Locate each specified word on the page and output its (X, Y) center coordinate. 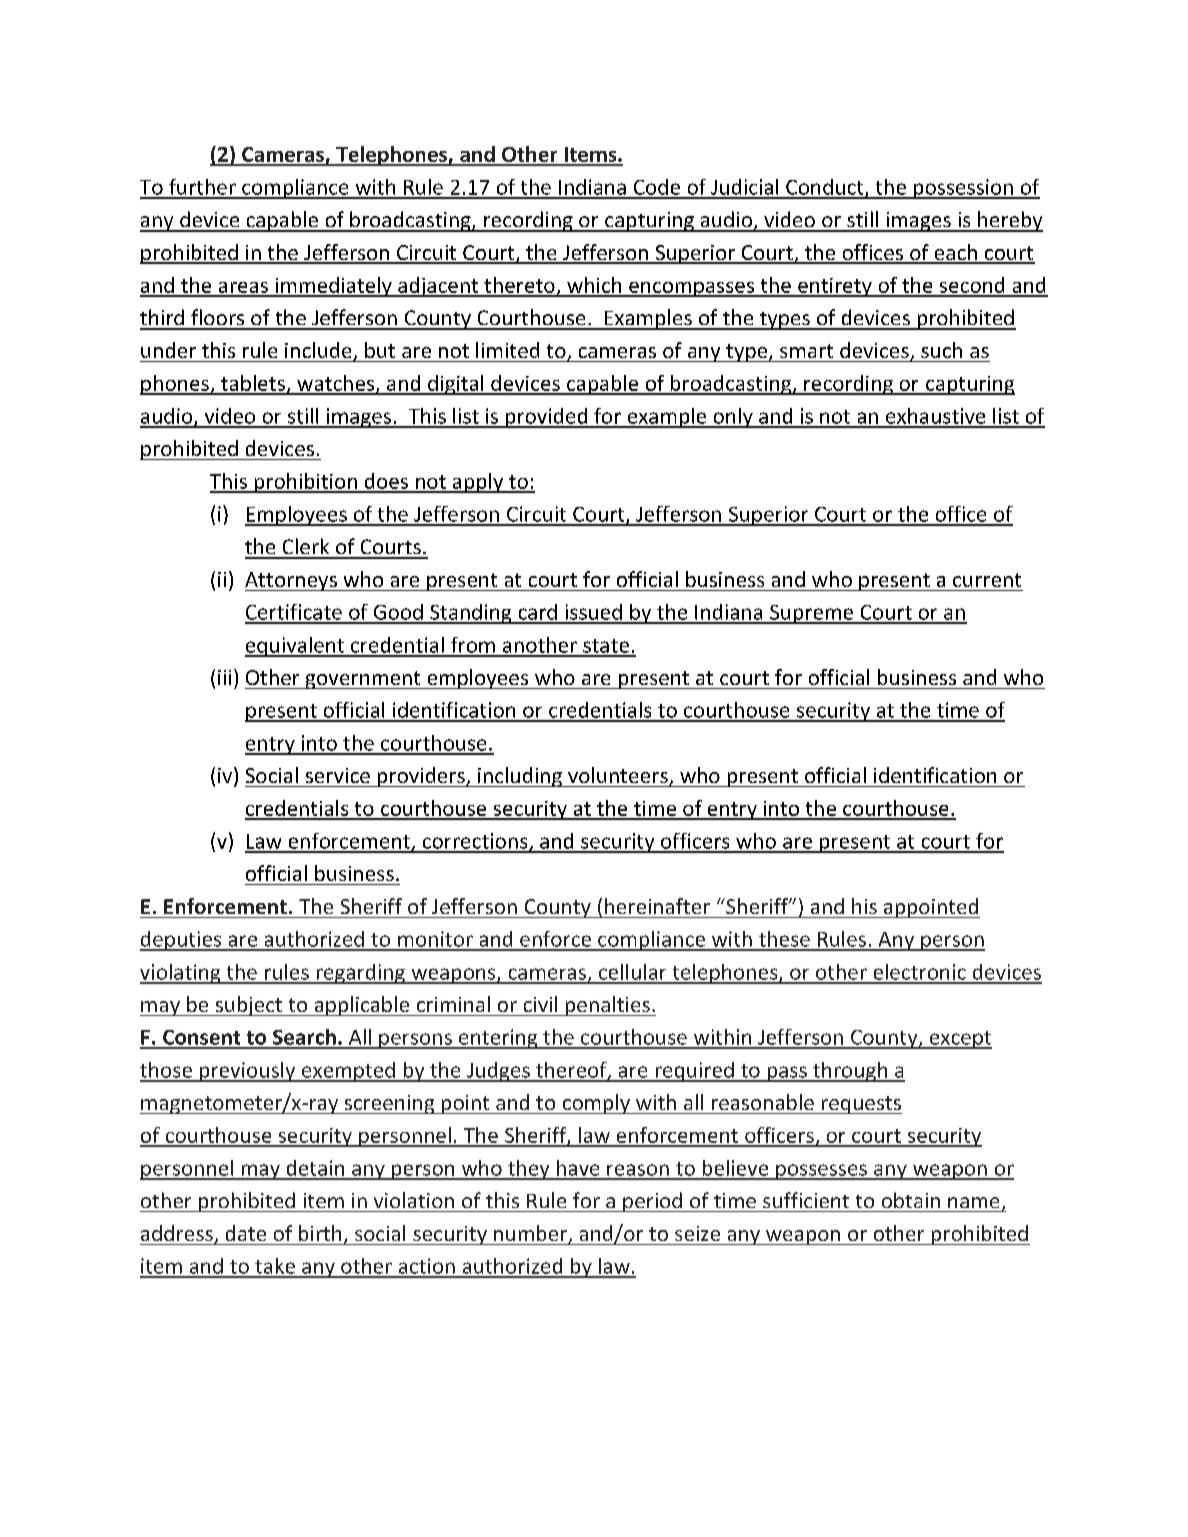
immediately (333, 287)
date (246, 1233)
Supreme (811, 614)
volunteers (619, 776)
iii (224, 677)
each (955, 253)
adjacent (438, 287)
